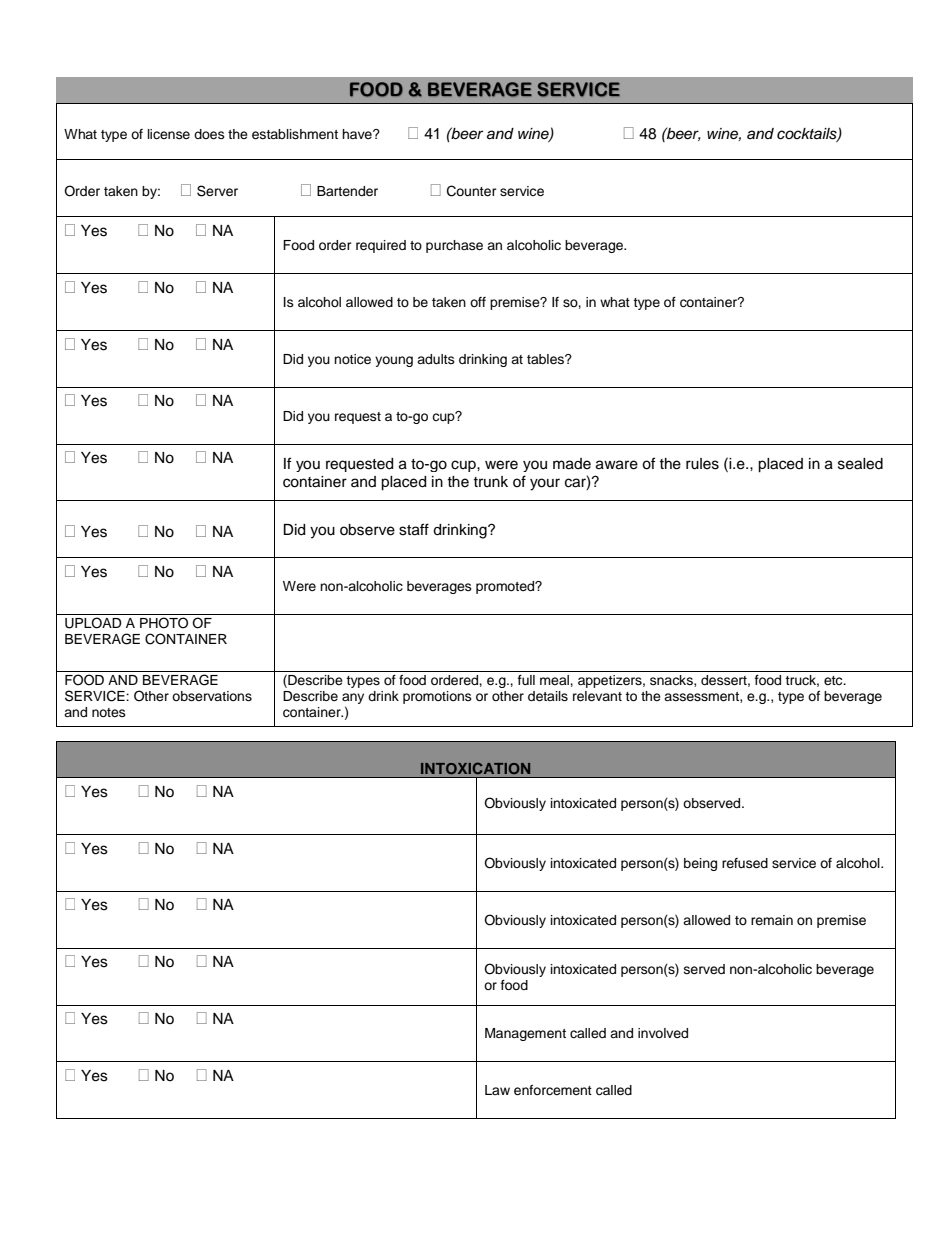 This screenshot has width=952, height=1233. Describe the element at coordinates (860, 464) in the screenshot. I see `sealed` at that location.
